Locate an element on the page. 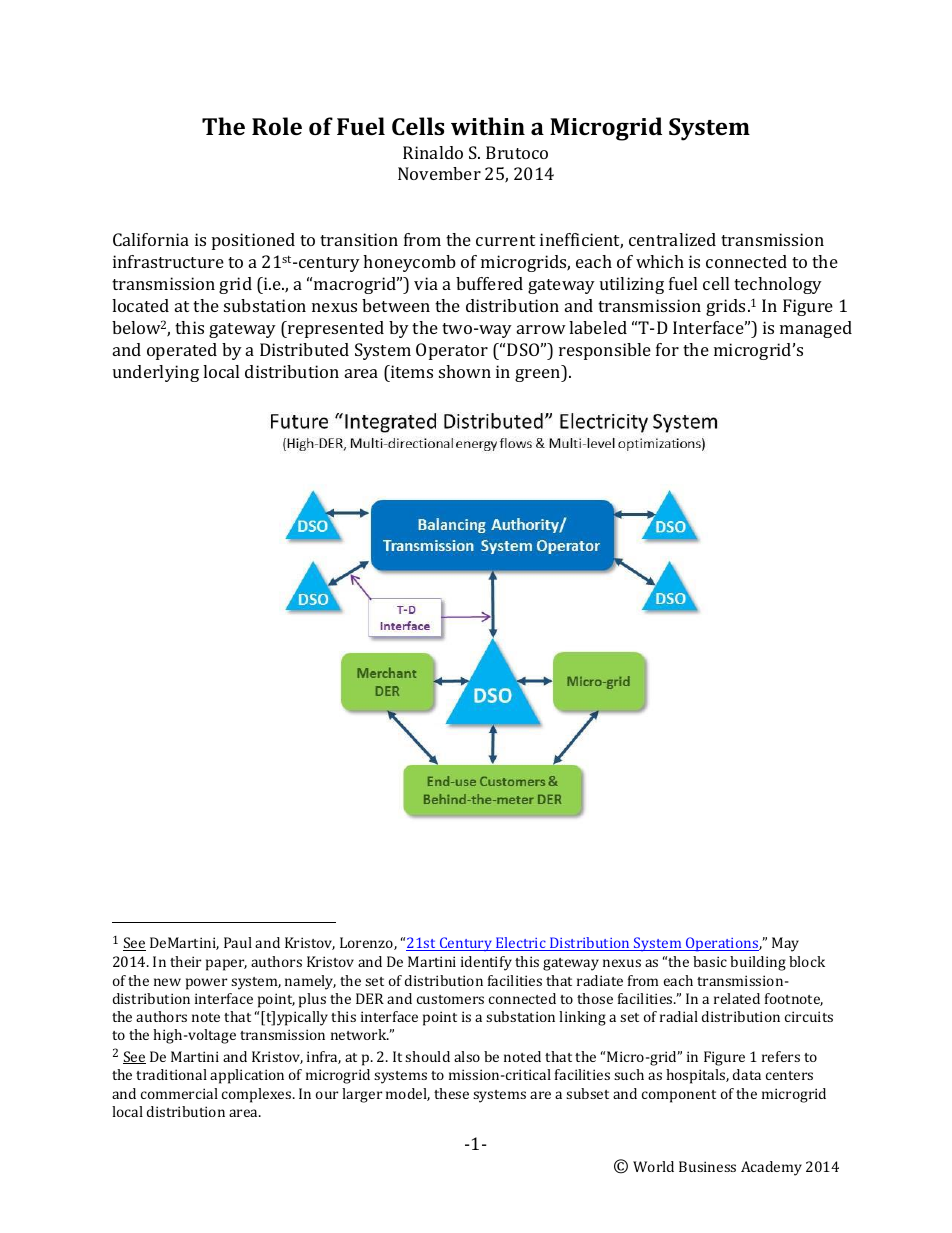  green is located at coordinates (539, 375).
